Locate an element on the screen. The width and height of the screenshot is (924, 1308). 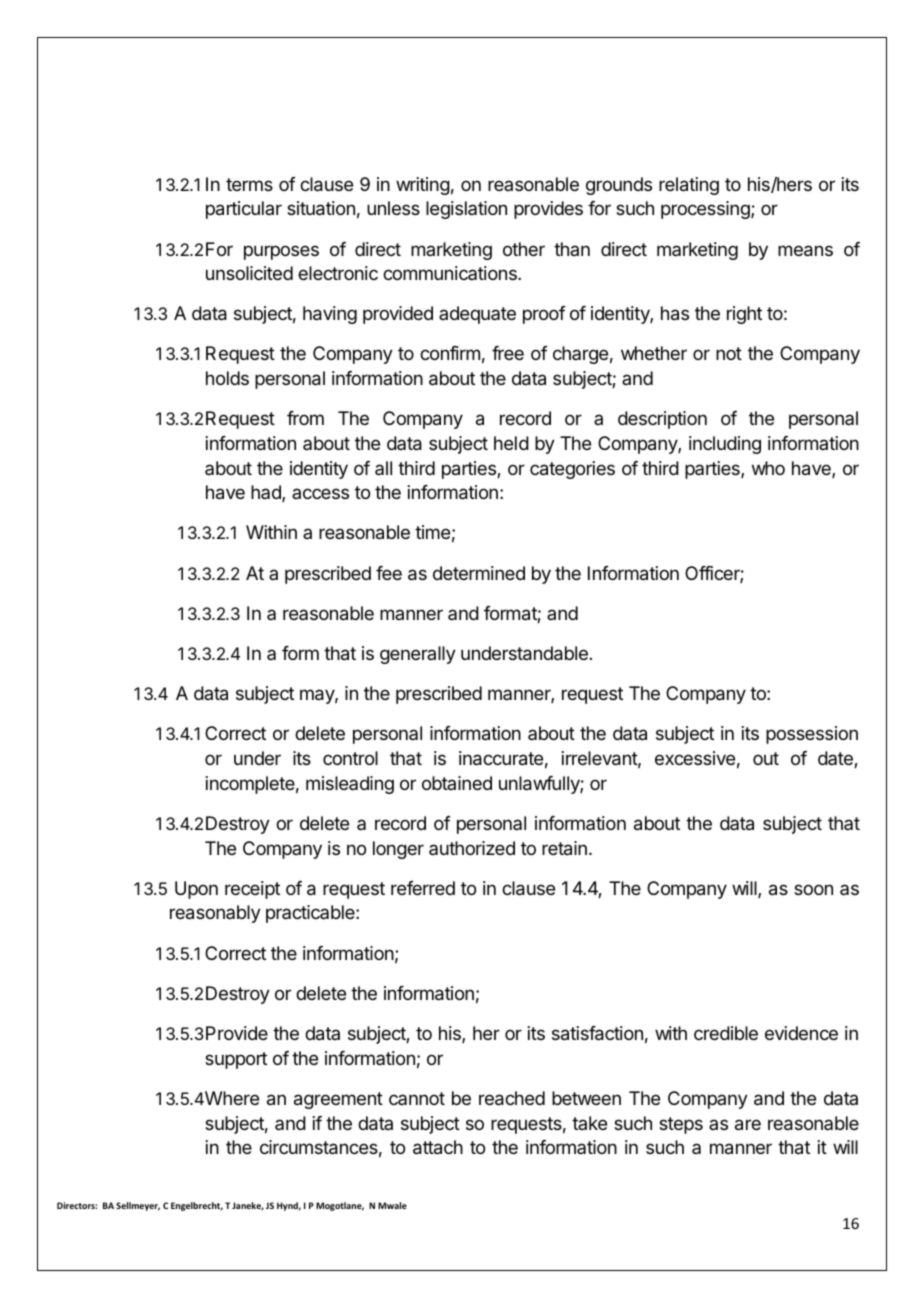
generally is located at coordinates (418, 655).
